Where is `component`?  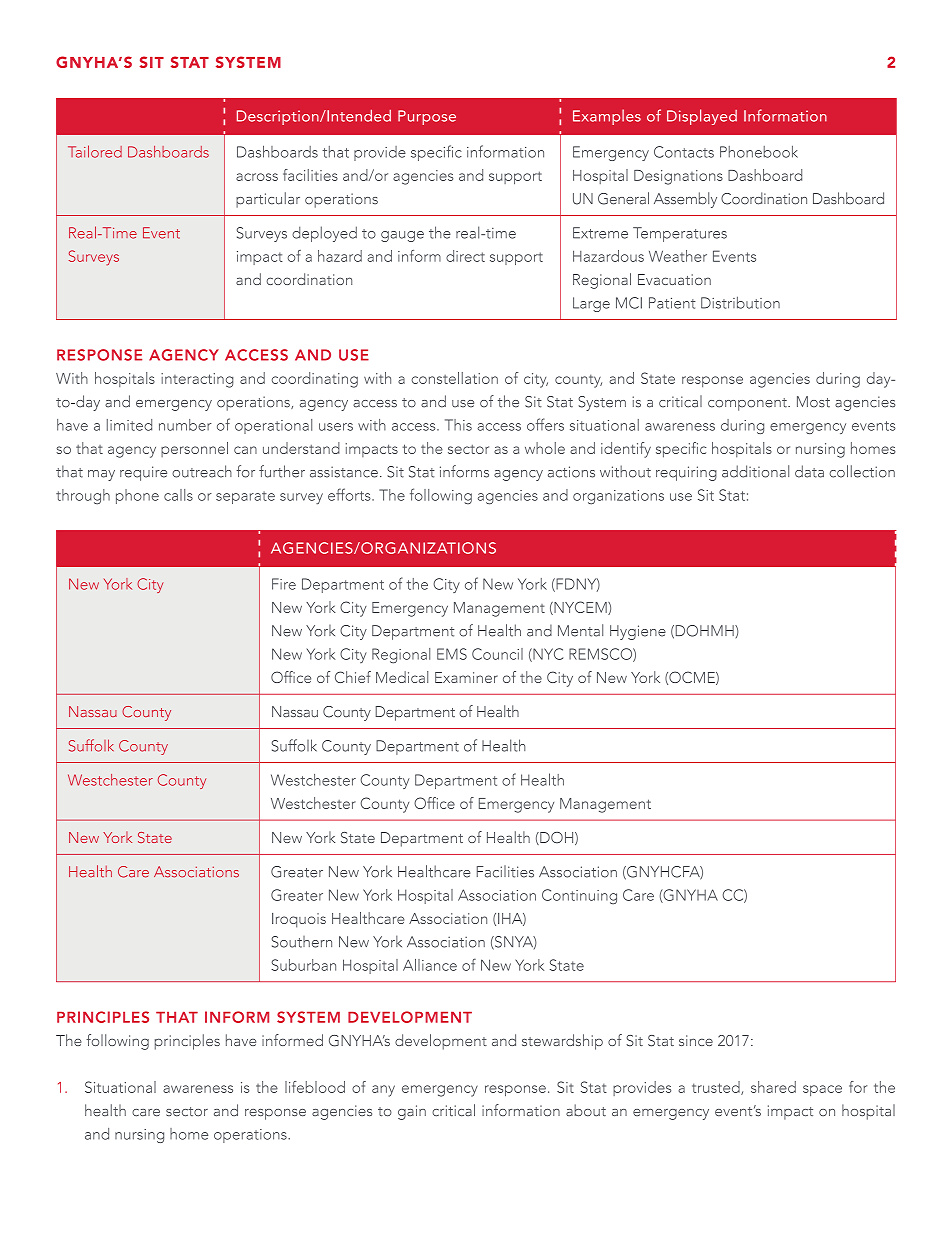 component is located at coordinates (748, 404).
